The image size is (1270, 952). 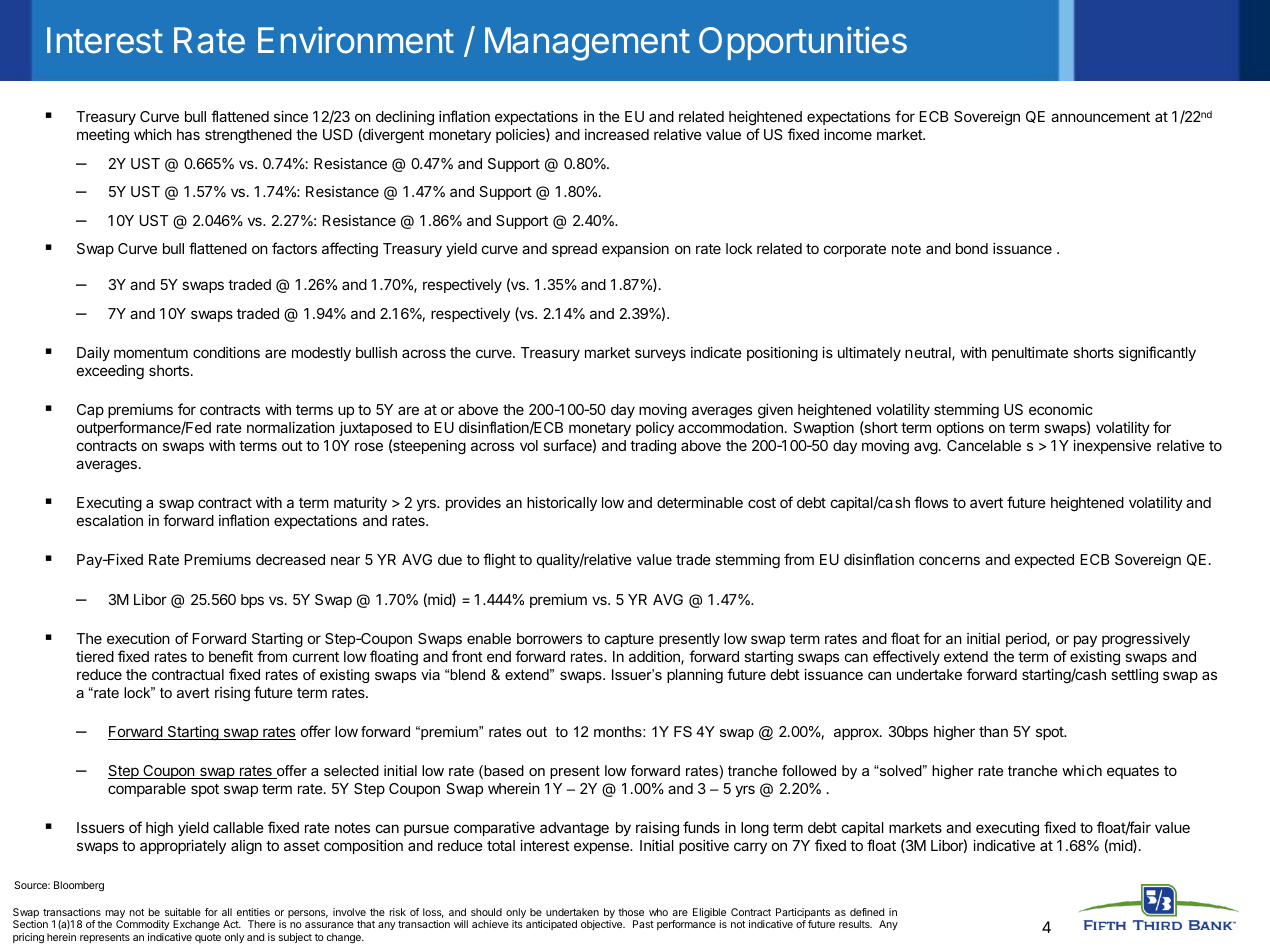 I want to click on historically, so click(x=562, y=504).
